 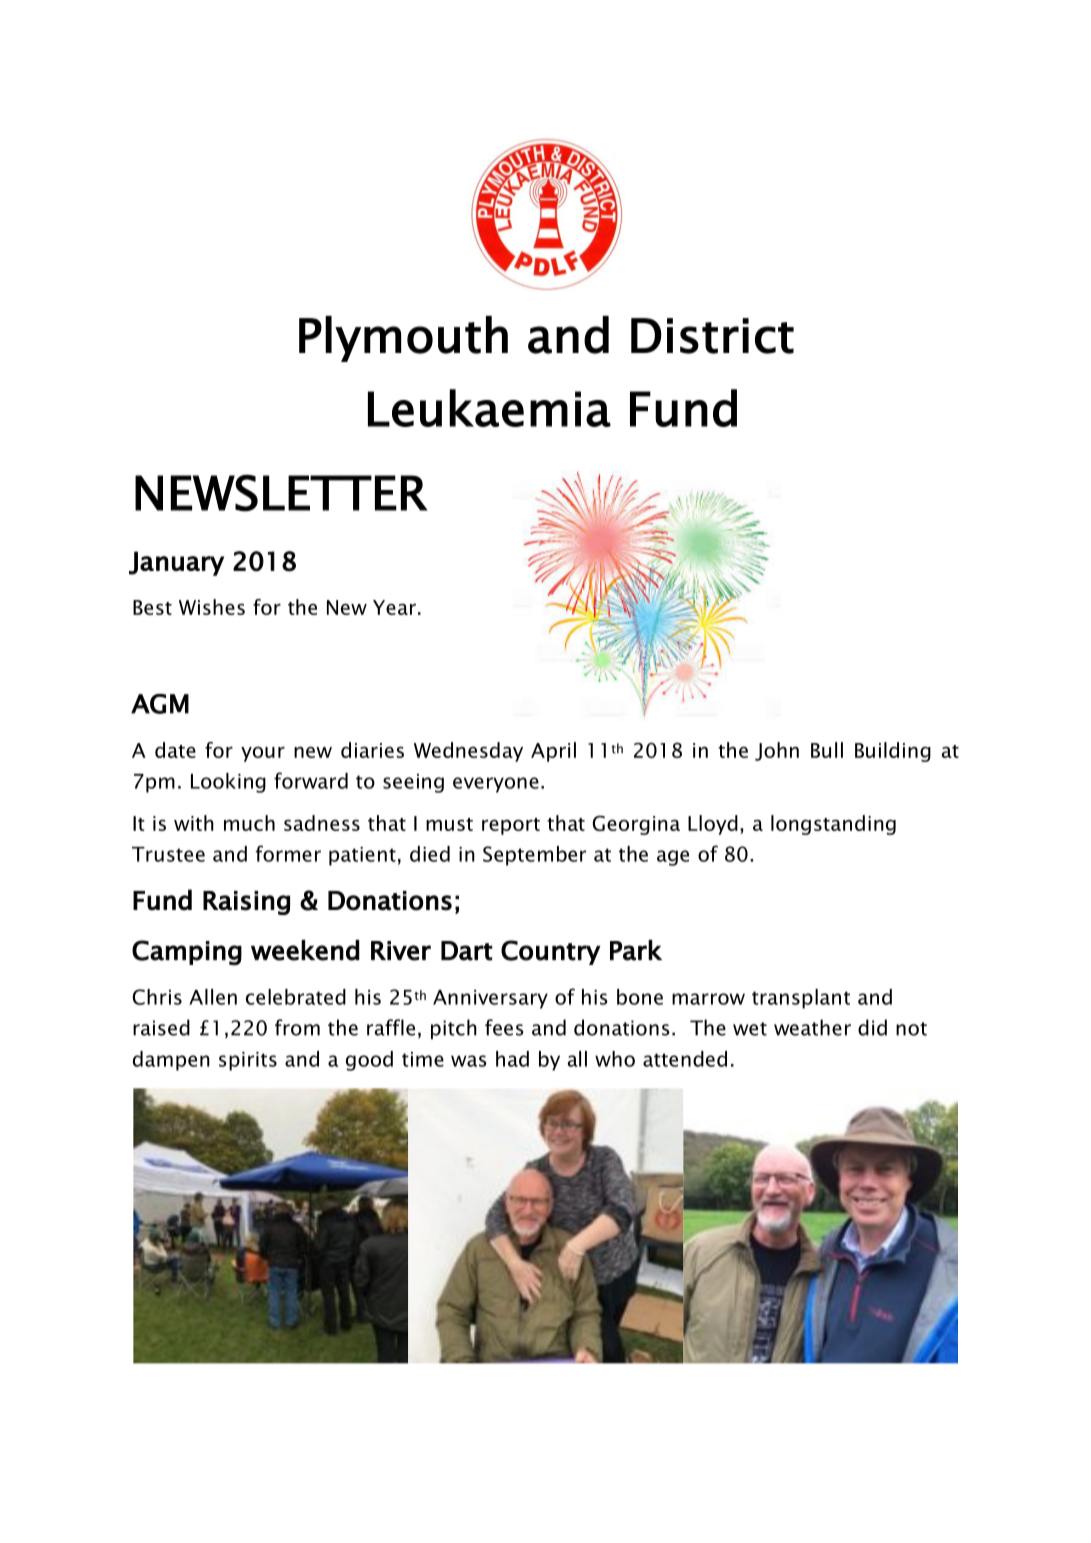 I want to click on your, so click(x=263, y=754).
